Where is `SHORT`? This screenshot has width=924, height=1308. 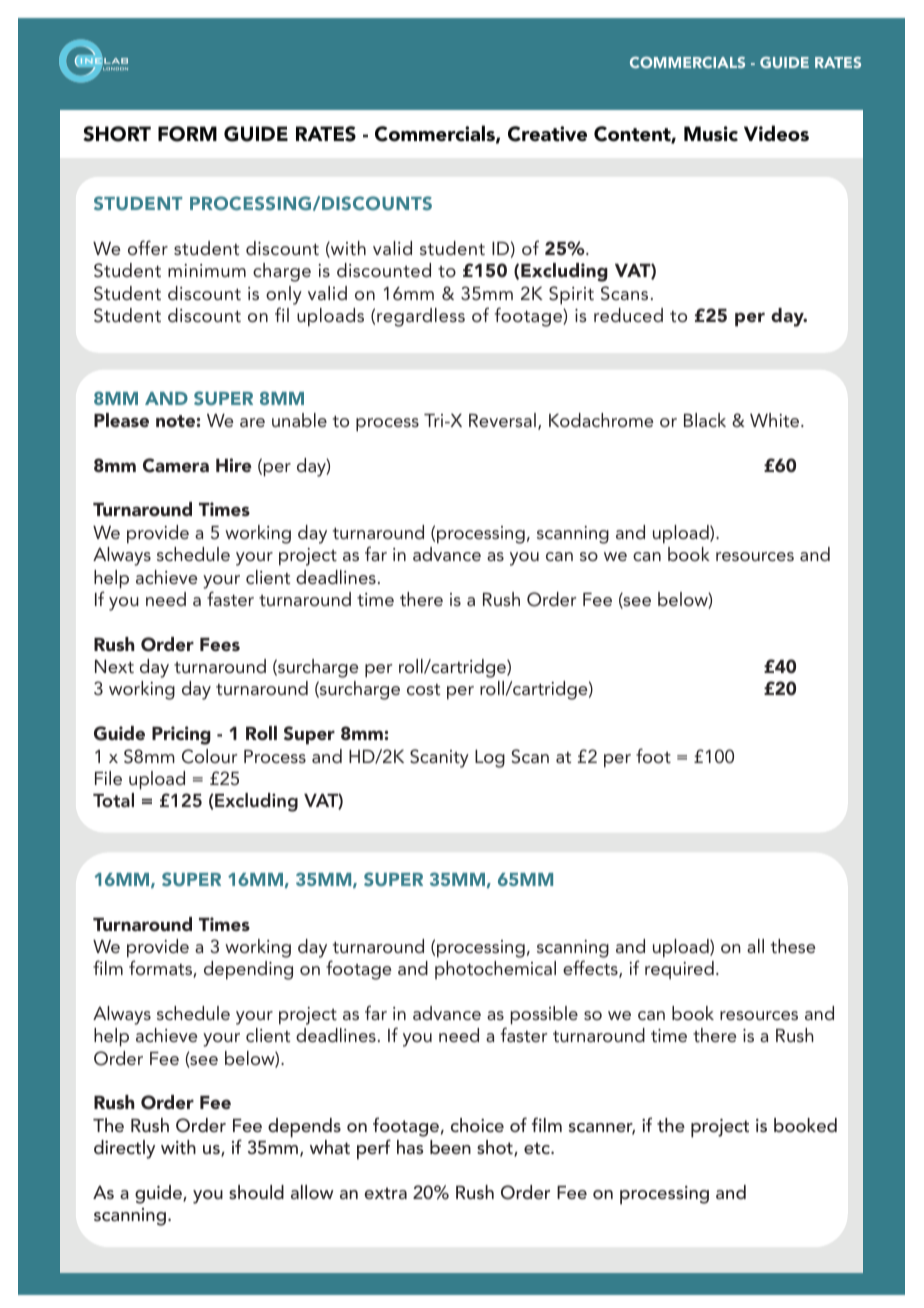
SHORT is located at coordinates (117, 134).
